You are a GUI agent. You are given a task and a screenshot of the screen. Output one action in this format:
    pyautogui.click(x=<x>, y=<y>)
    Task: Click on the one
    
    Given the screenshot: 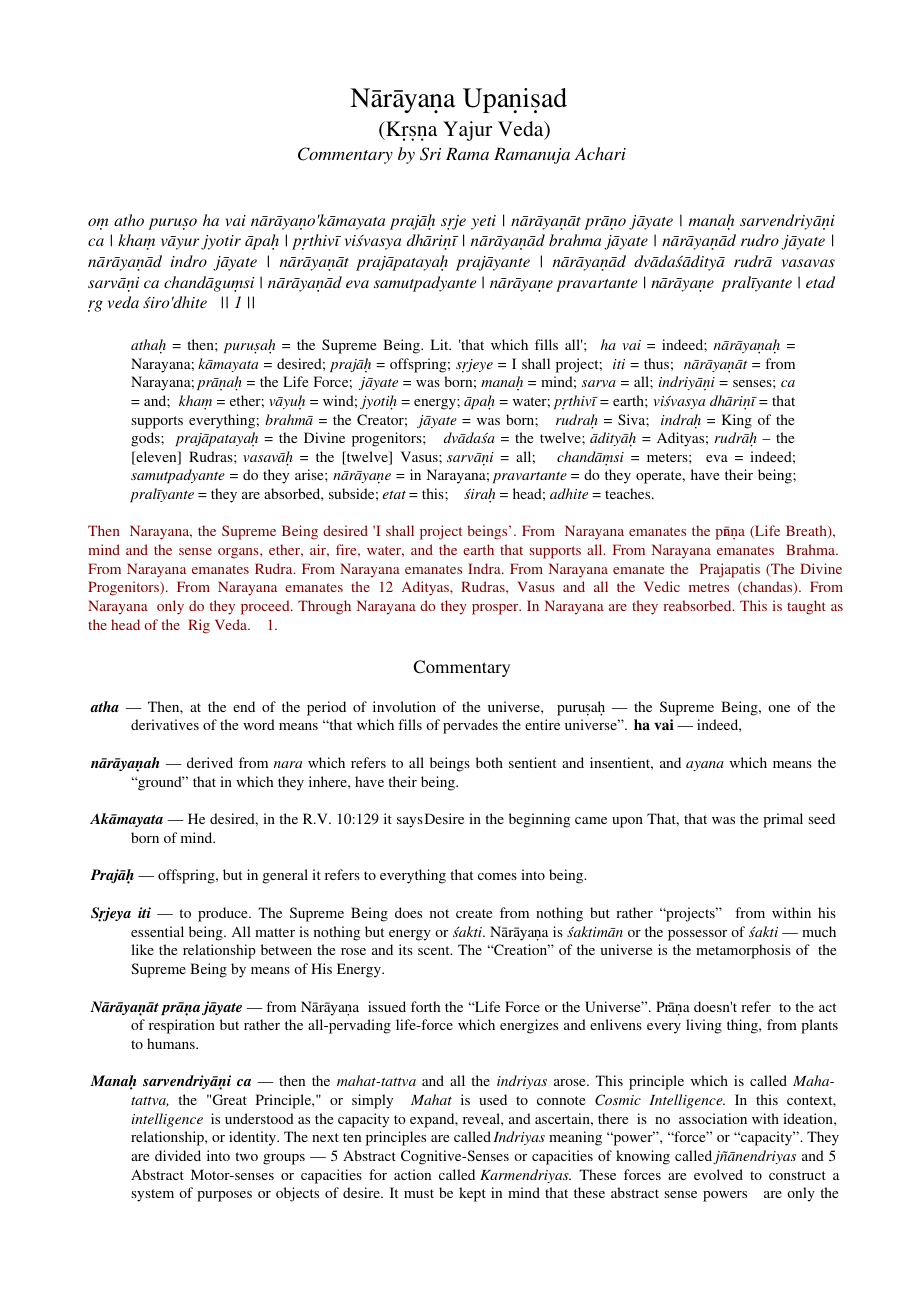 What is the action you would take?
    pyautogui.click(x=779, y=708)
